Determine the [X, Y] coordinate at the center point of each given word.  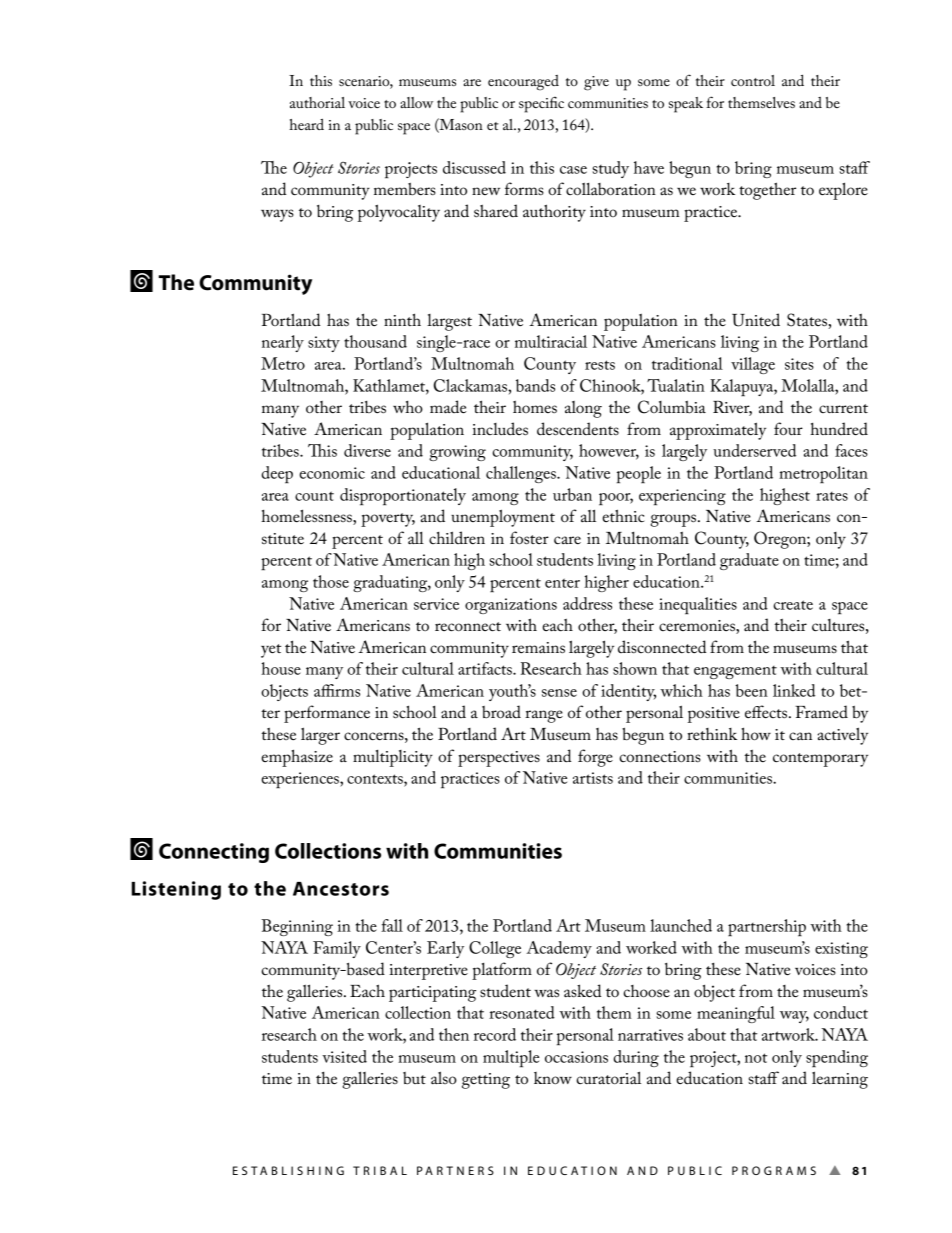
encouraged [523, 83]
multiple [511, 1059]
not [756, 1058]
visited [344, 1056]
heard [306, 124]
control [753, 80]
